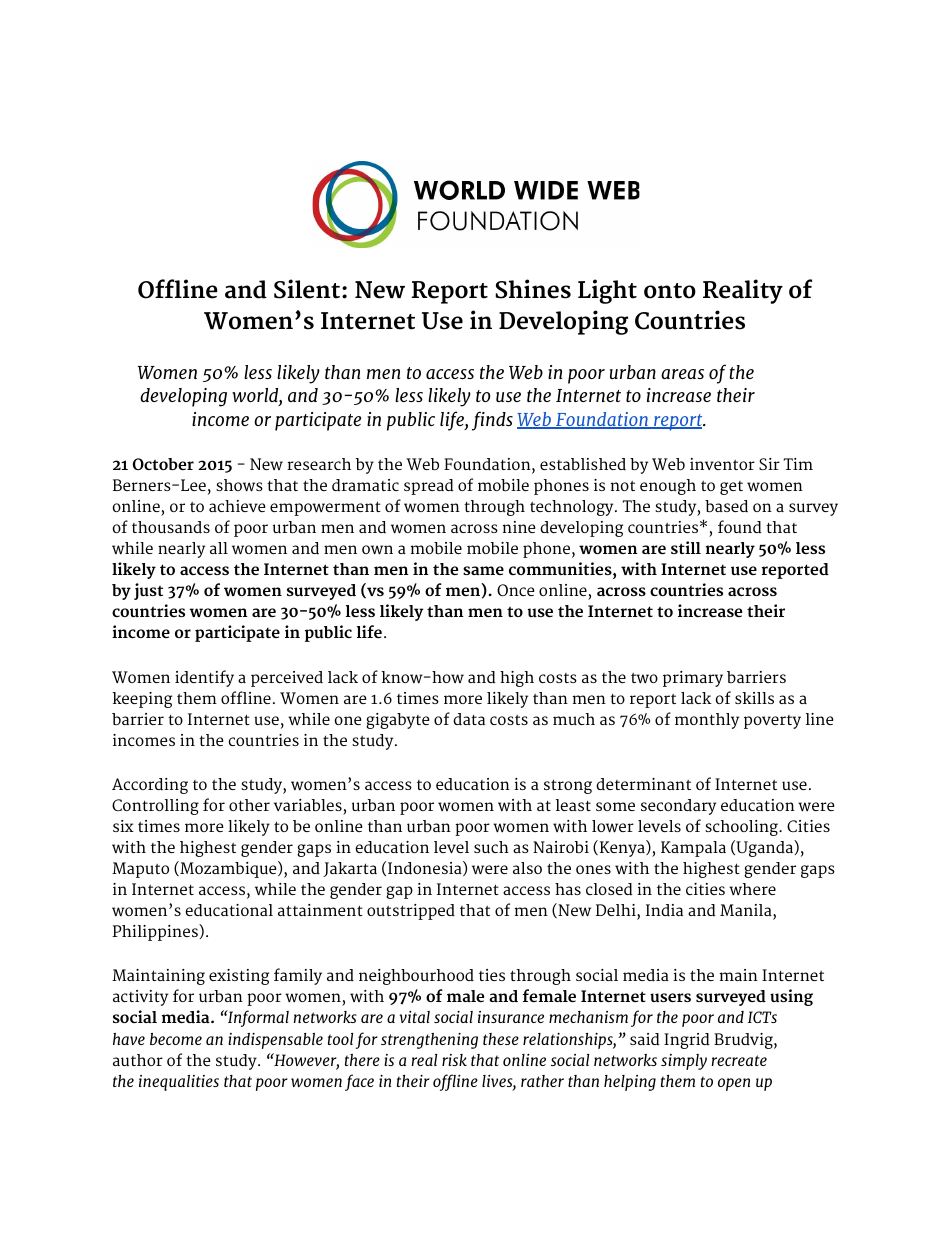 Image resolution: width=952 pixels, height=1233 pixels. Describe the element at coordinates (469, 719) in the screenshot. I see `data` at that location.
